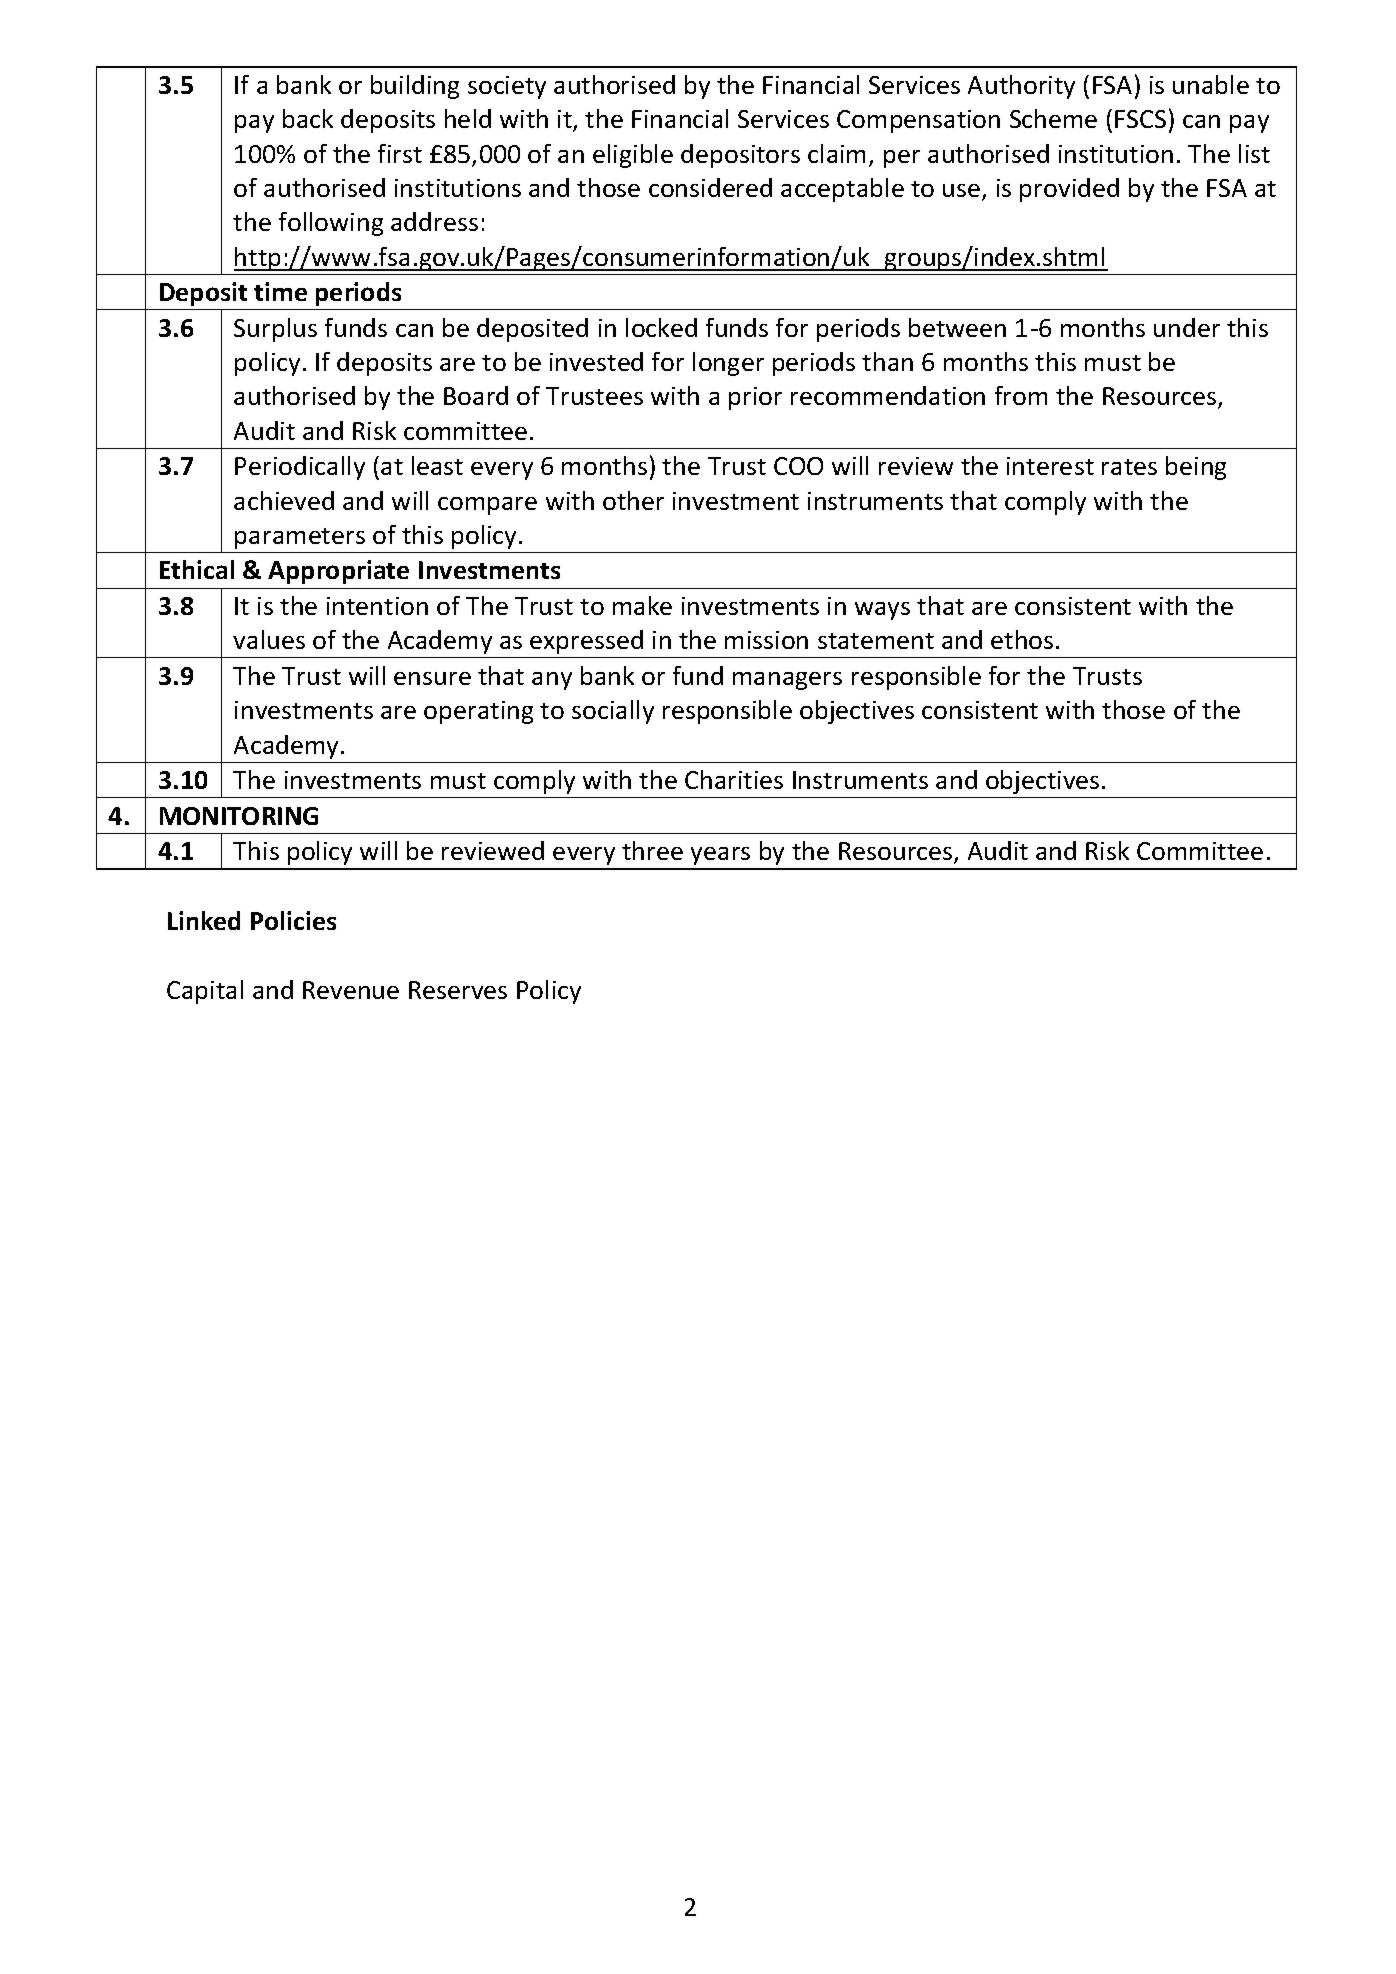 This page has width=1396, height=1974. I want to click on Reserves, so click(458, 990).
